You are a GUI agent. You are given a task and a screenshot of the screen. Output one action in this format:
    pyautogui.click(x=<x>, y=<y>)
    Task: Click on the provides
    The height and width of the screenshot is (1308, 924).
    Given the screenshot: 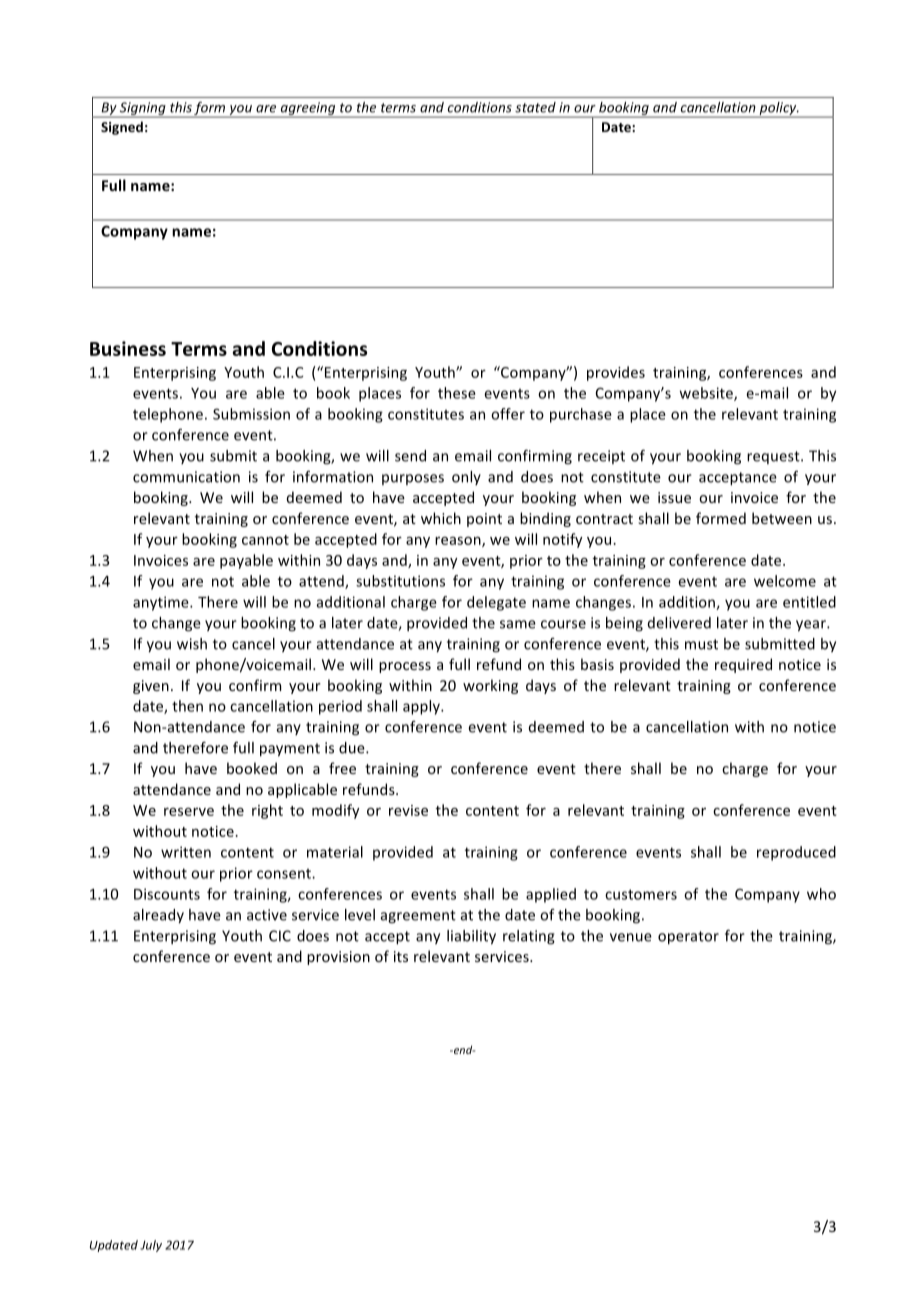 What is the action you would take?
    pyautogui.click(x=616, y=373)
